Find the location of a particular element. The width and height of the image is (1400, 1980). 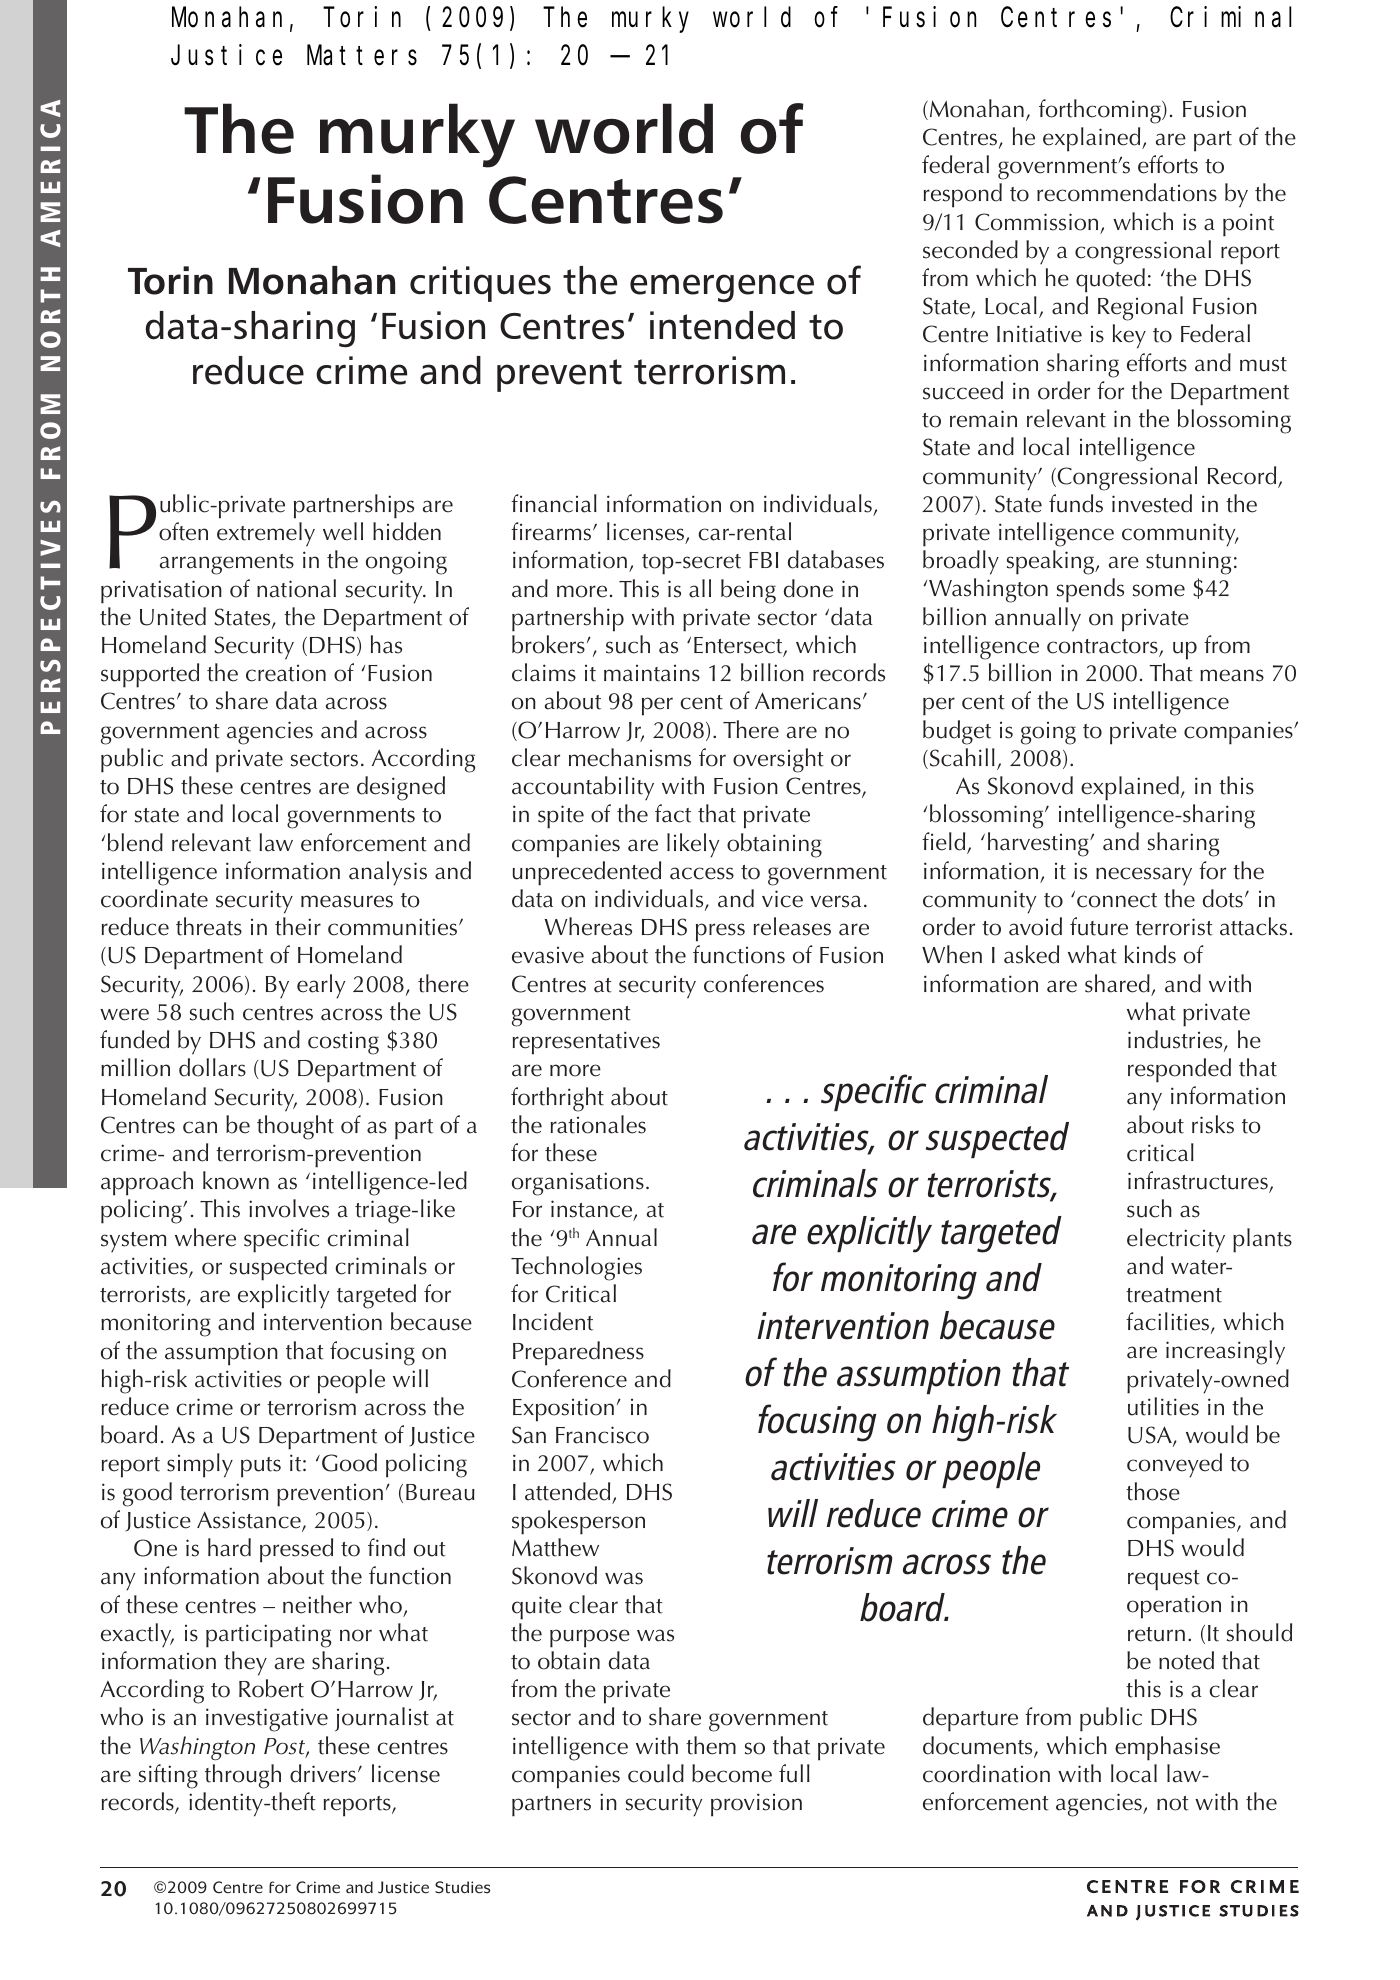

Technologies is located at coordinates (576, 1268).
